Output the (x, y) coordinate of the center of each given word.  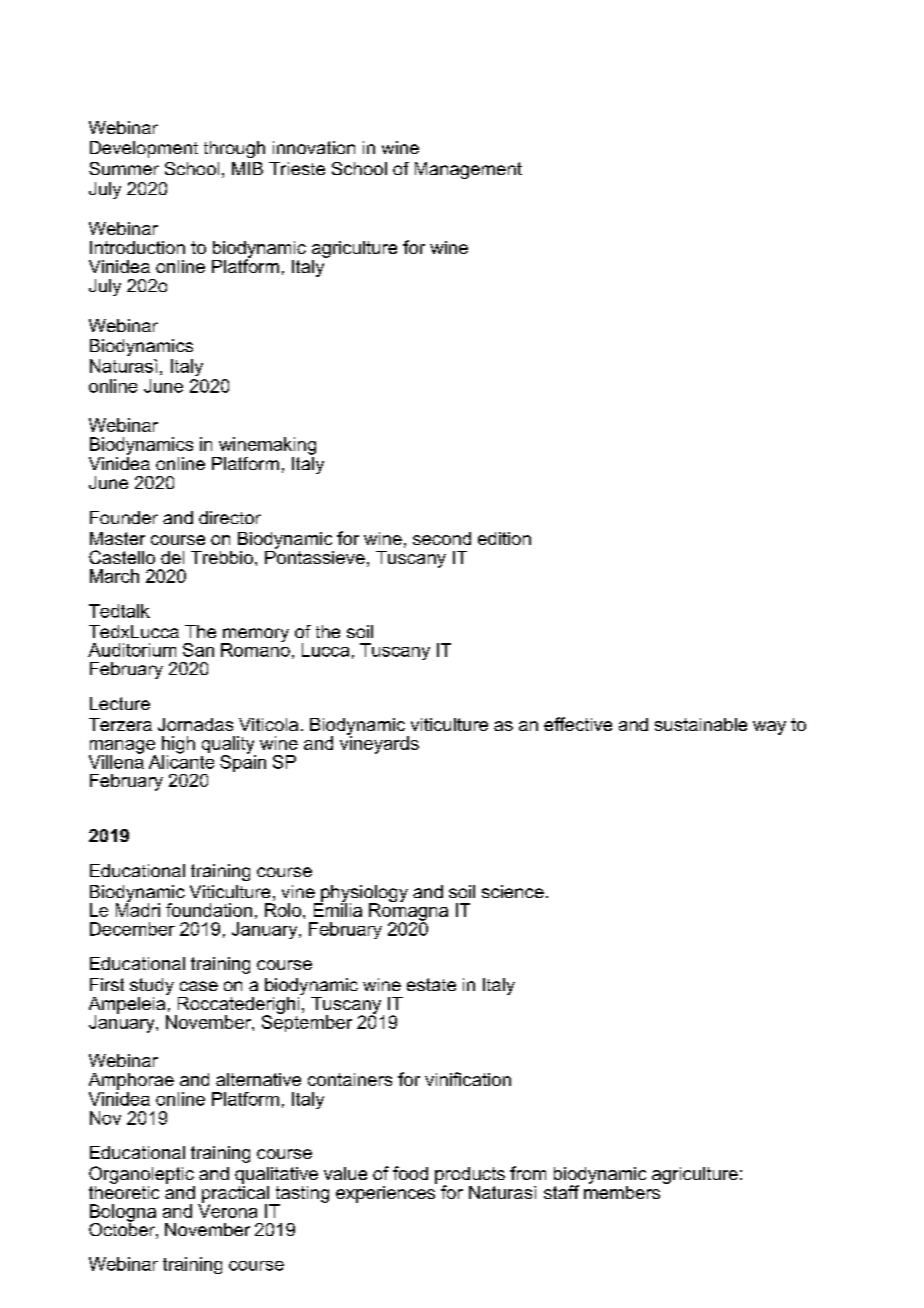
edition (504, 538)
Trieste (297, 168)
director (230, 517)
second (442, 538)
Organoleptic (141, 1175)
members (622, 1191)
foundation (209, 910)
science (513, 891)
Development (144, 149)
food (410, 1173)
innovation (314, 147)
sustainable (701, 724)
